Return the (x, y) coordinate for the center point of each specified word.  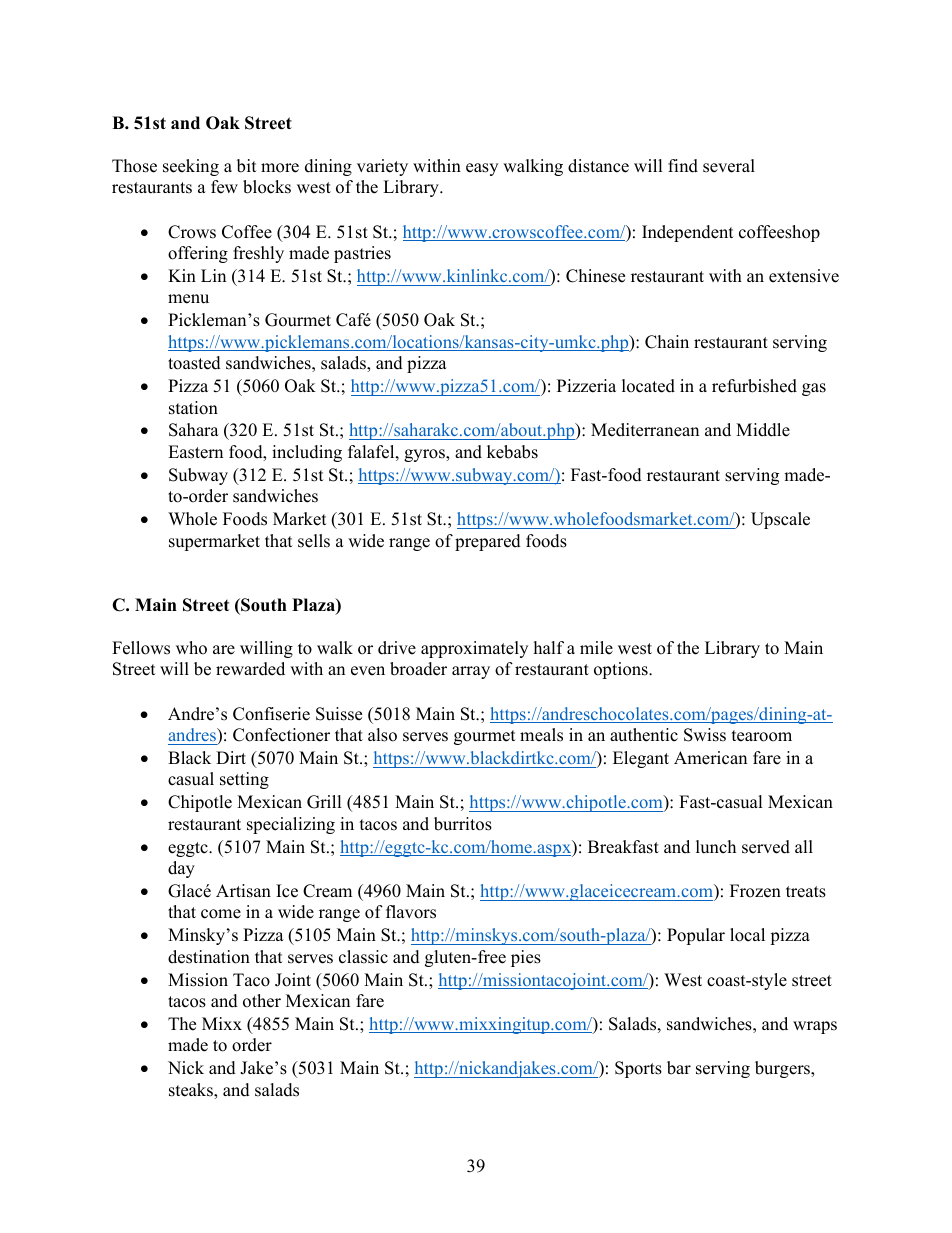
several (729, 166)
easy (482, 169)
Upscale (780, 520)
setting (244, 780)
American (710, 758)
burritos (463, 824)
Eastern (195, 452)
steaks (192, 1091)
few (224, 187)
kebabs (512, 452)
